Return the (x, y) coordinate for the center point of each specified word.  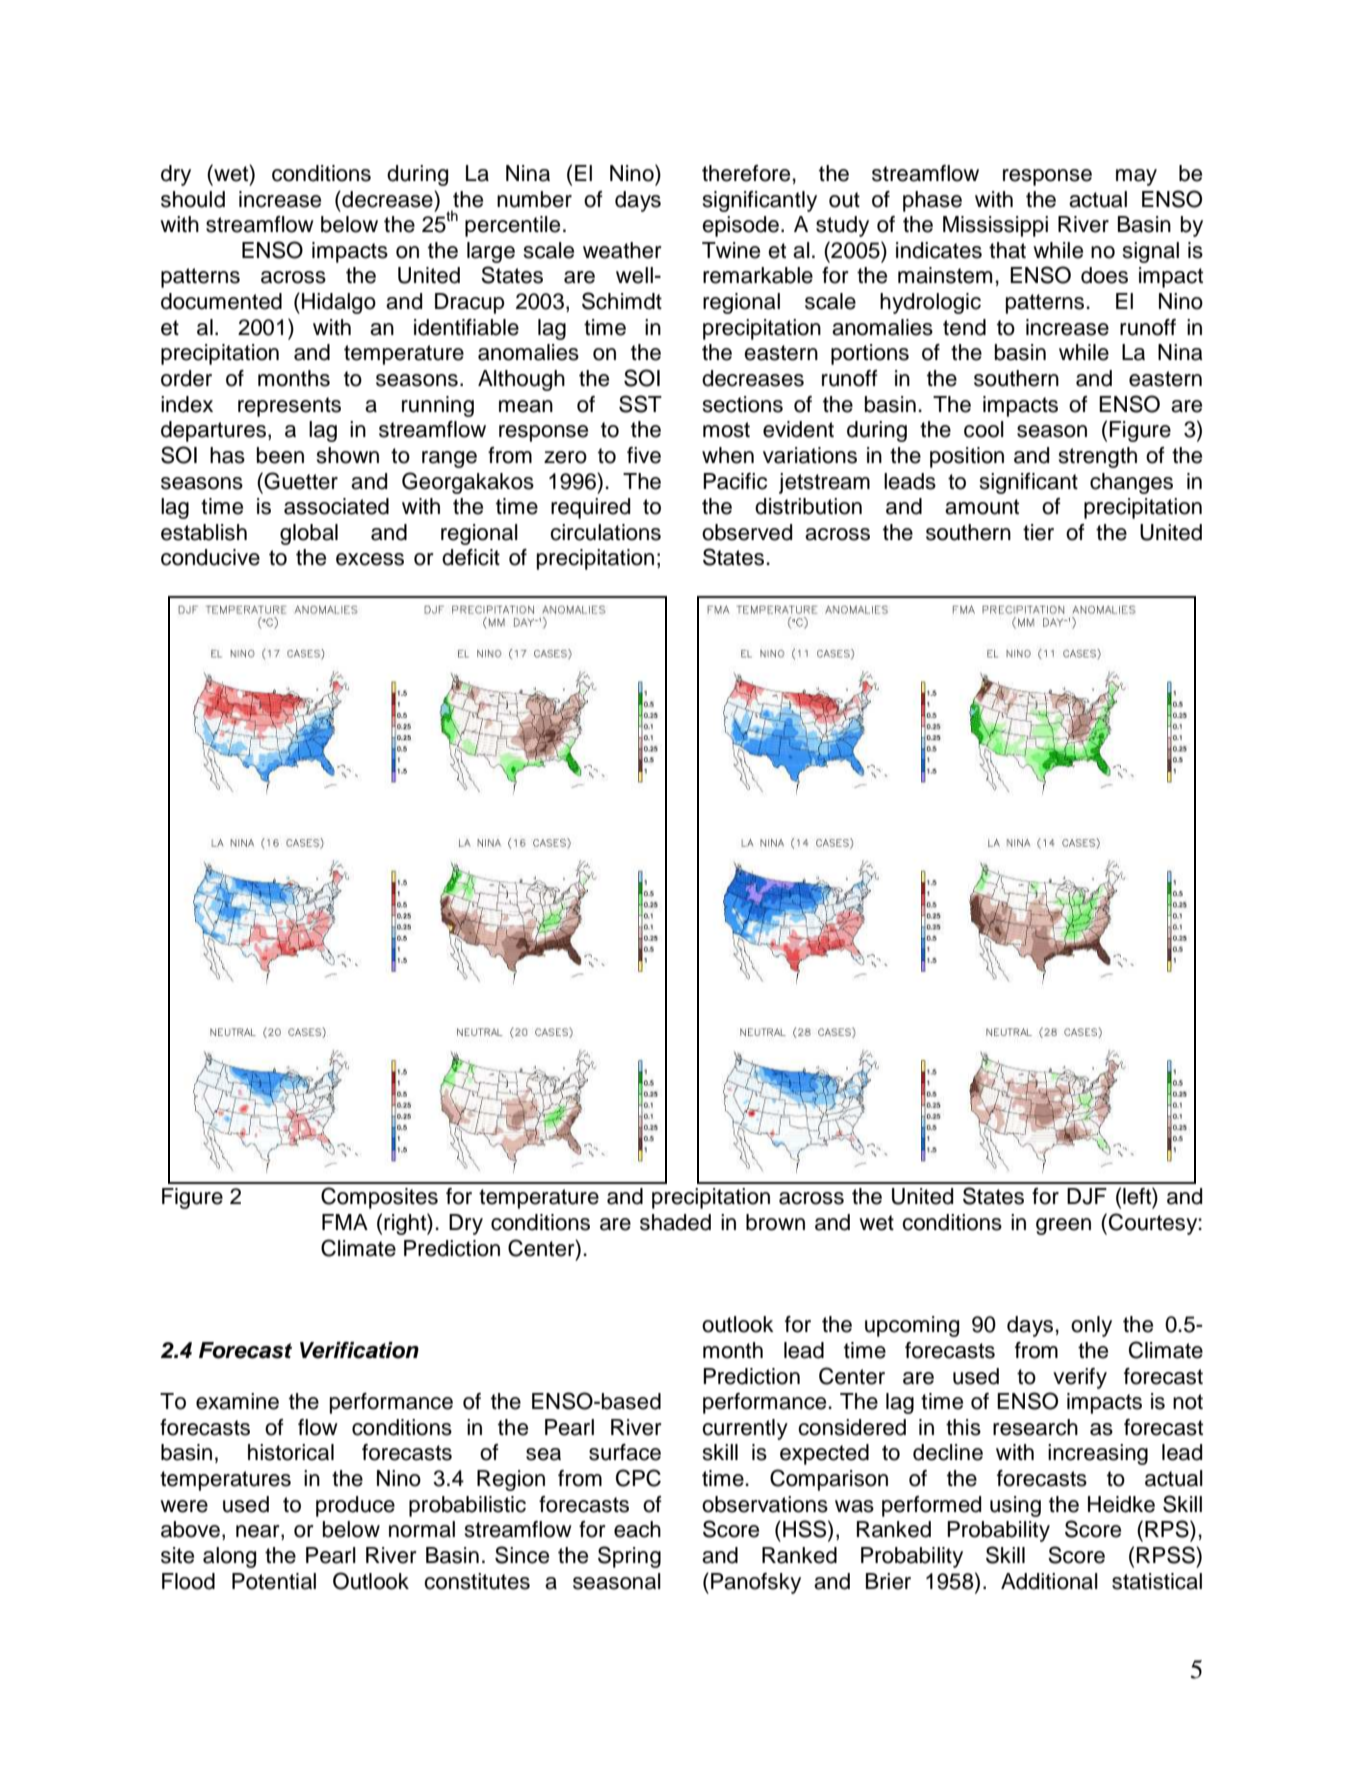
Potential (274, 1581)
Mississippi (995, 226)
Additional (1049, 1581)
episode (740, 226)
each (637, 1529)
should (193, 199)
